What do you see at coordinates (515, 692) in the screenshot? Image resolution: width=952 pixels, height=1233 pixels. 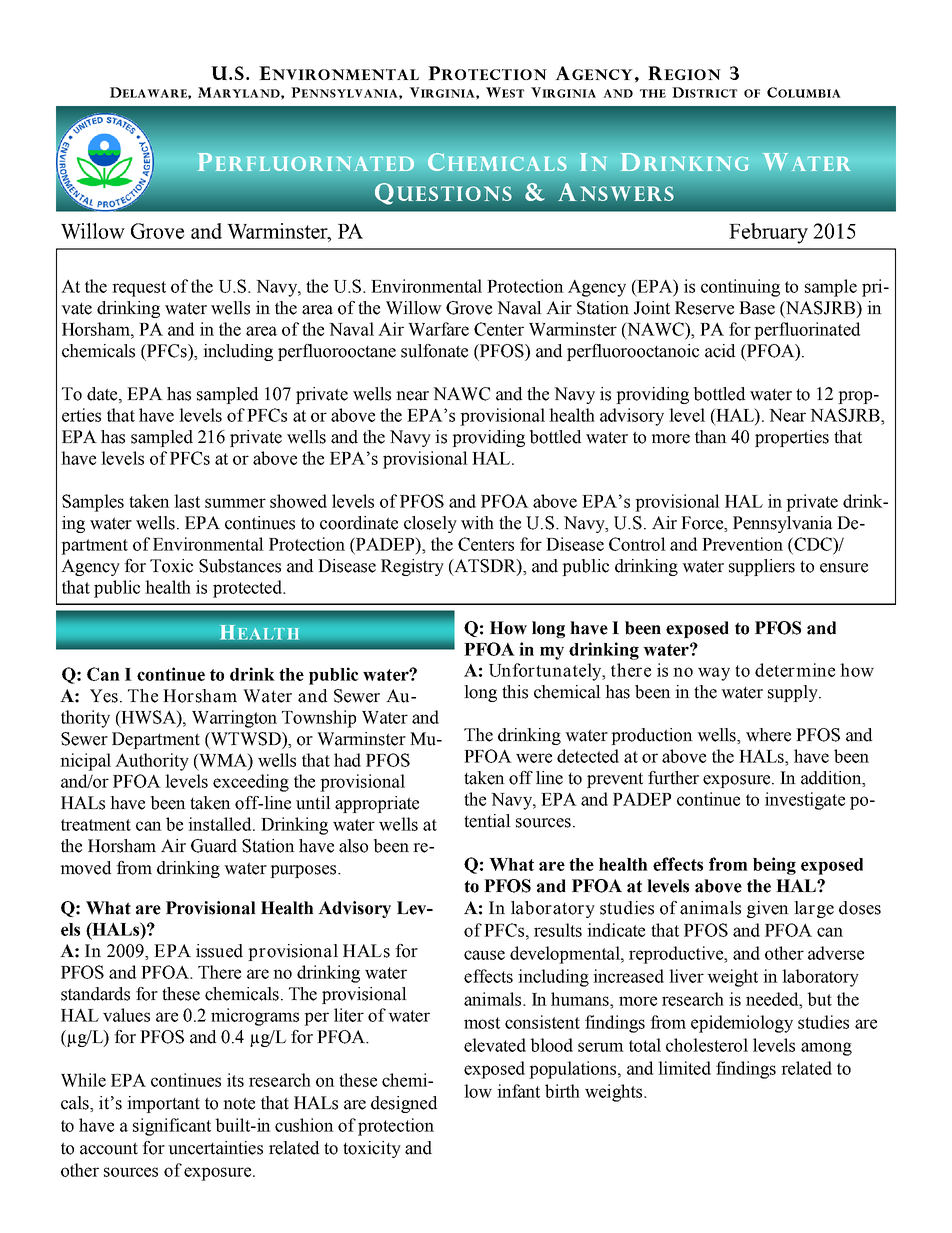 I see `this` at bounding box center [515, 692].
